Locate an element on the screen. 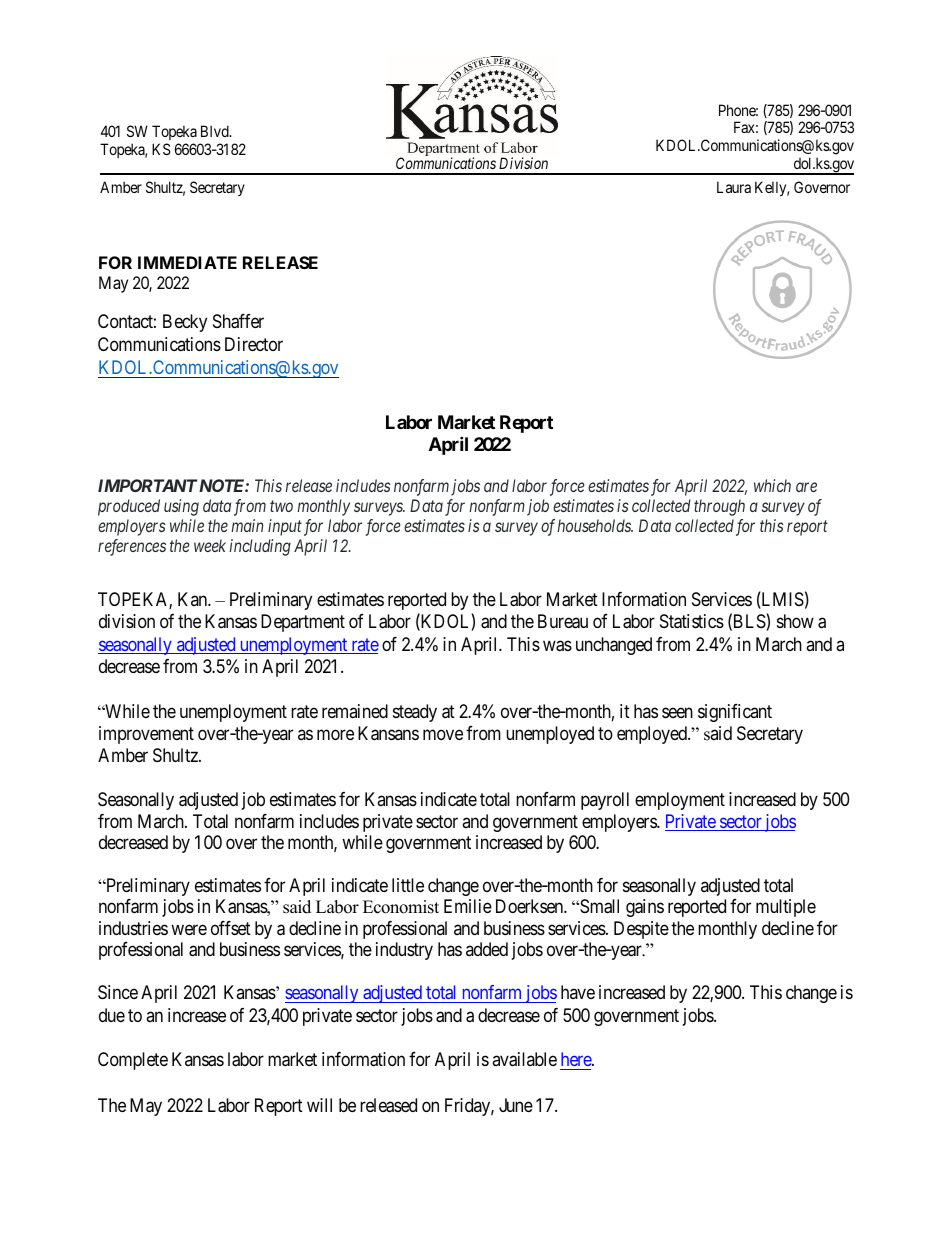 This screenshot has width=952, height=1233. IMPORTANT is located at coordinates (147, 485).
